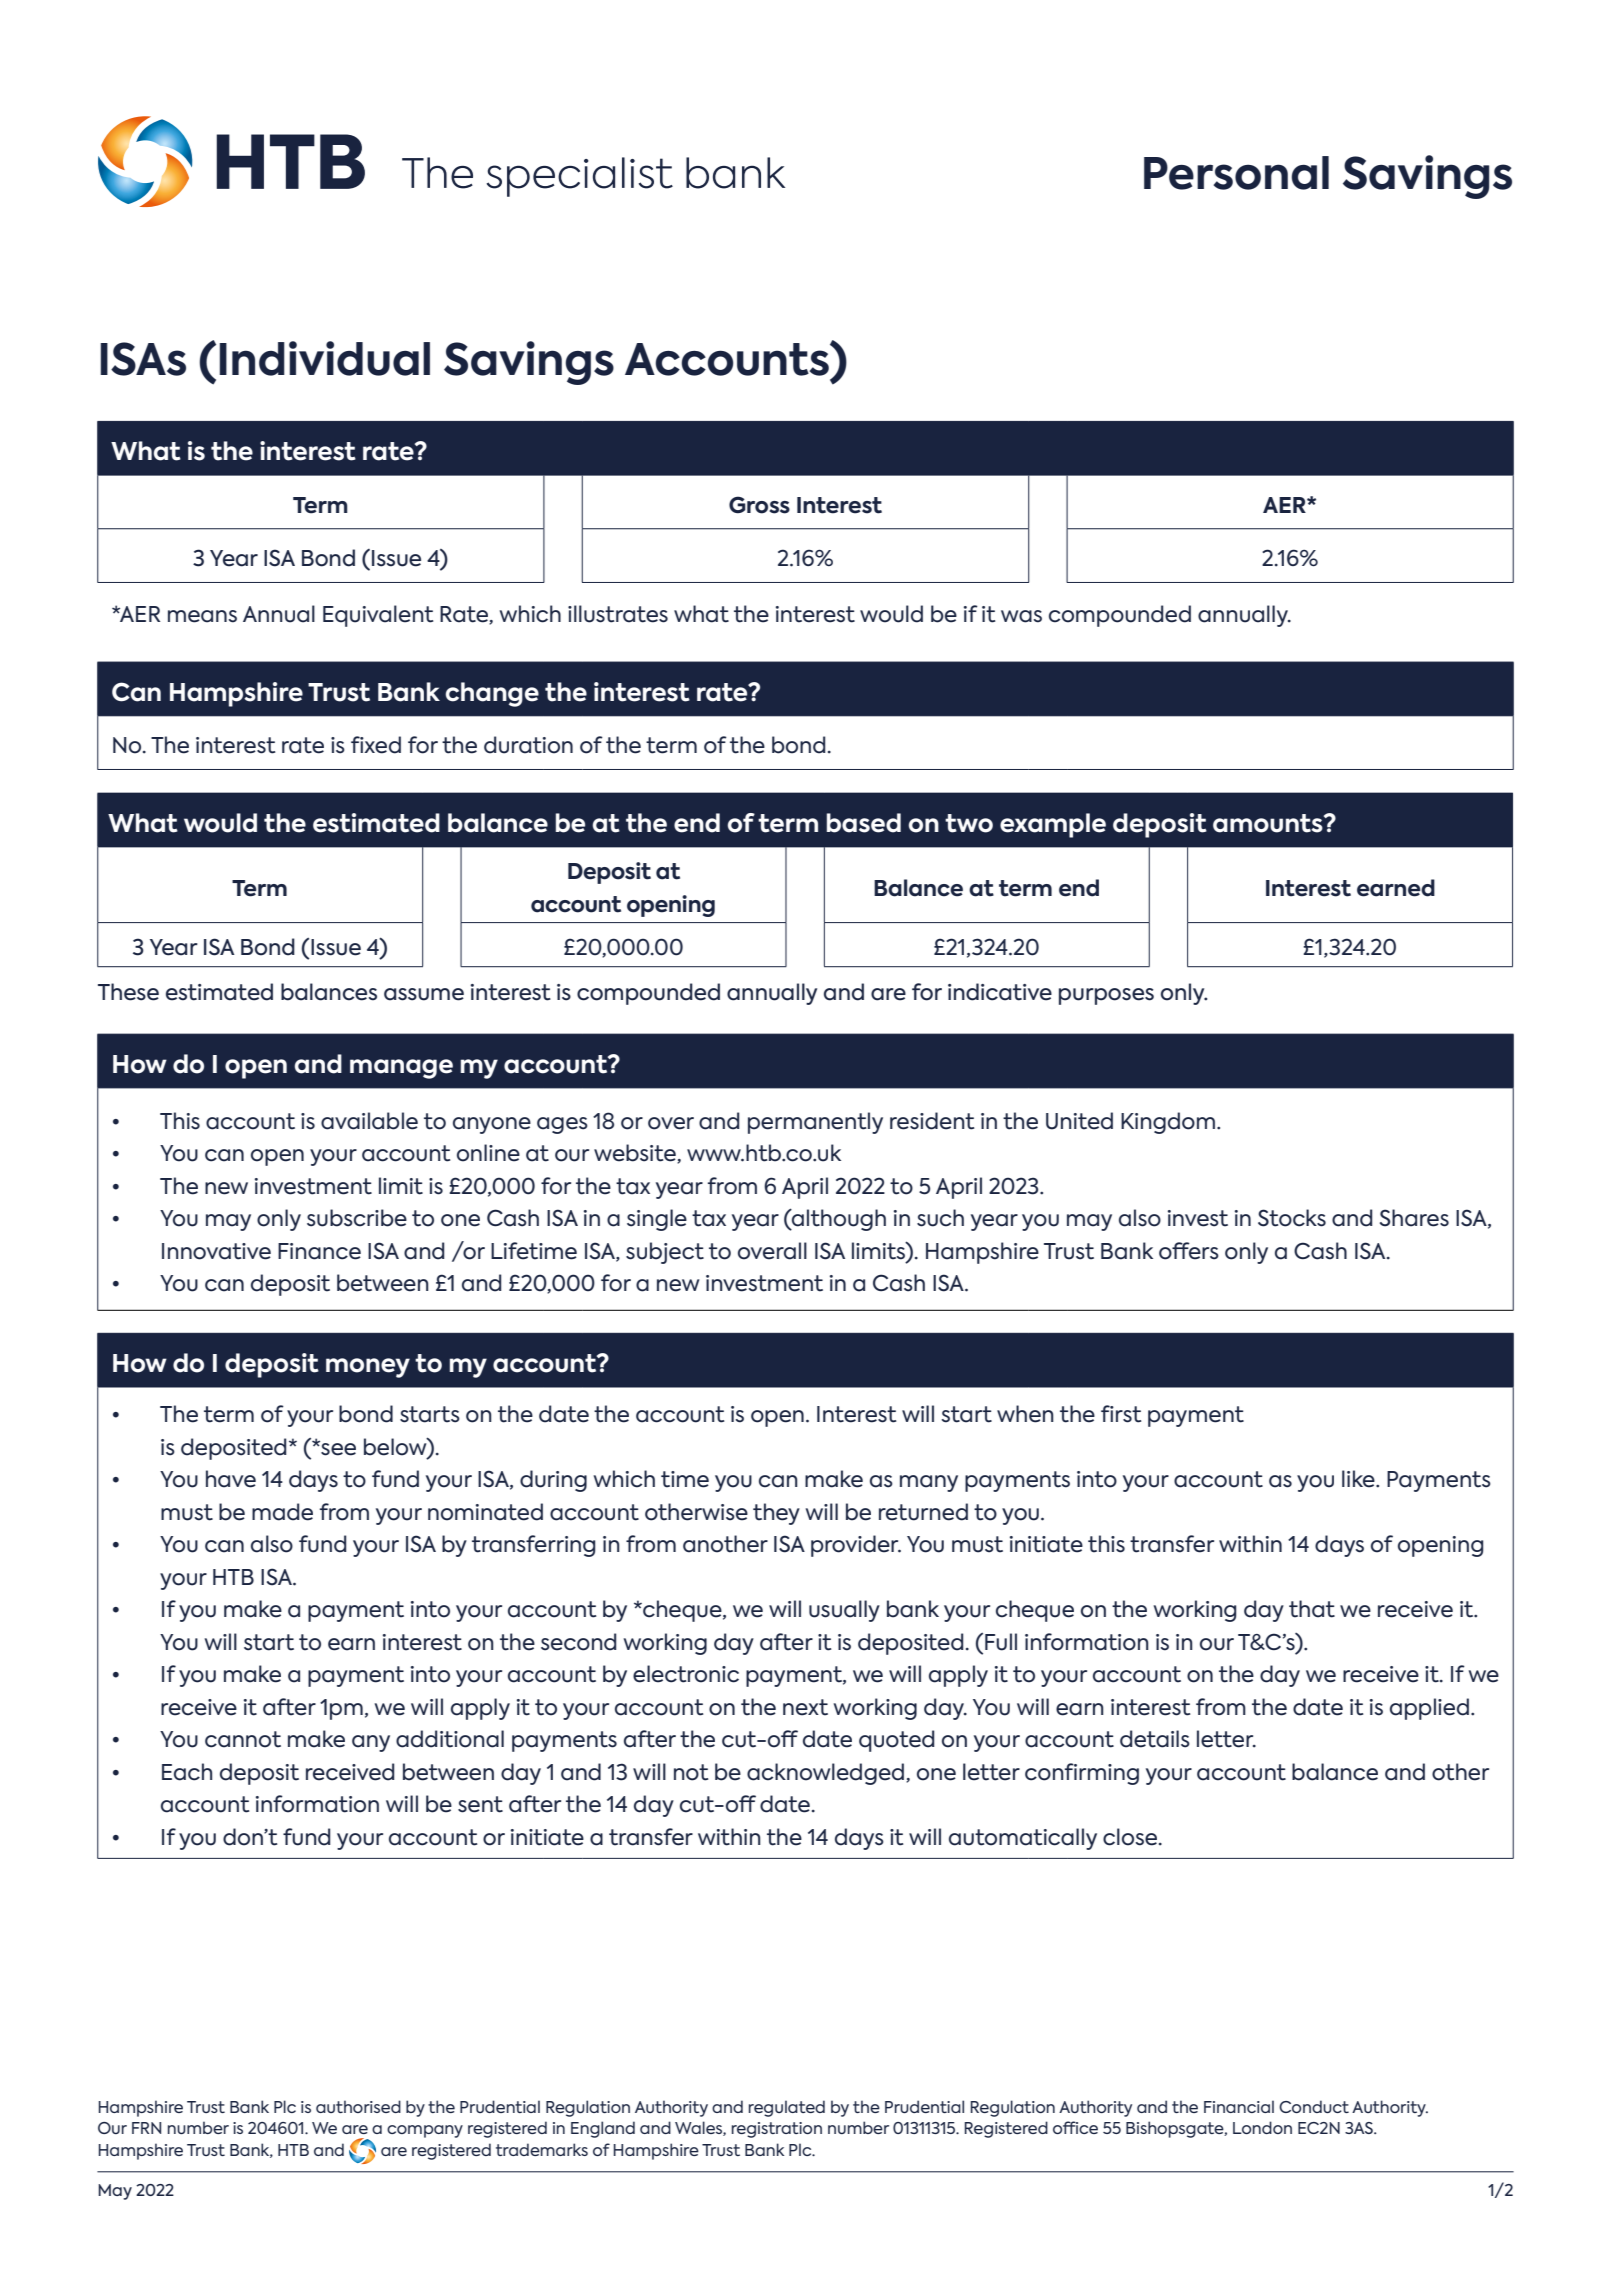 The height and width of the page is (2278, 1611). What do you see at coordinates (759, 505) in the page?
I see `Gross` at bounding box center [759, 505].
